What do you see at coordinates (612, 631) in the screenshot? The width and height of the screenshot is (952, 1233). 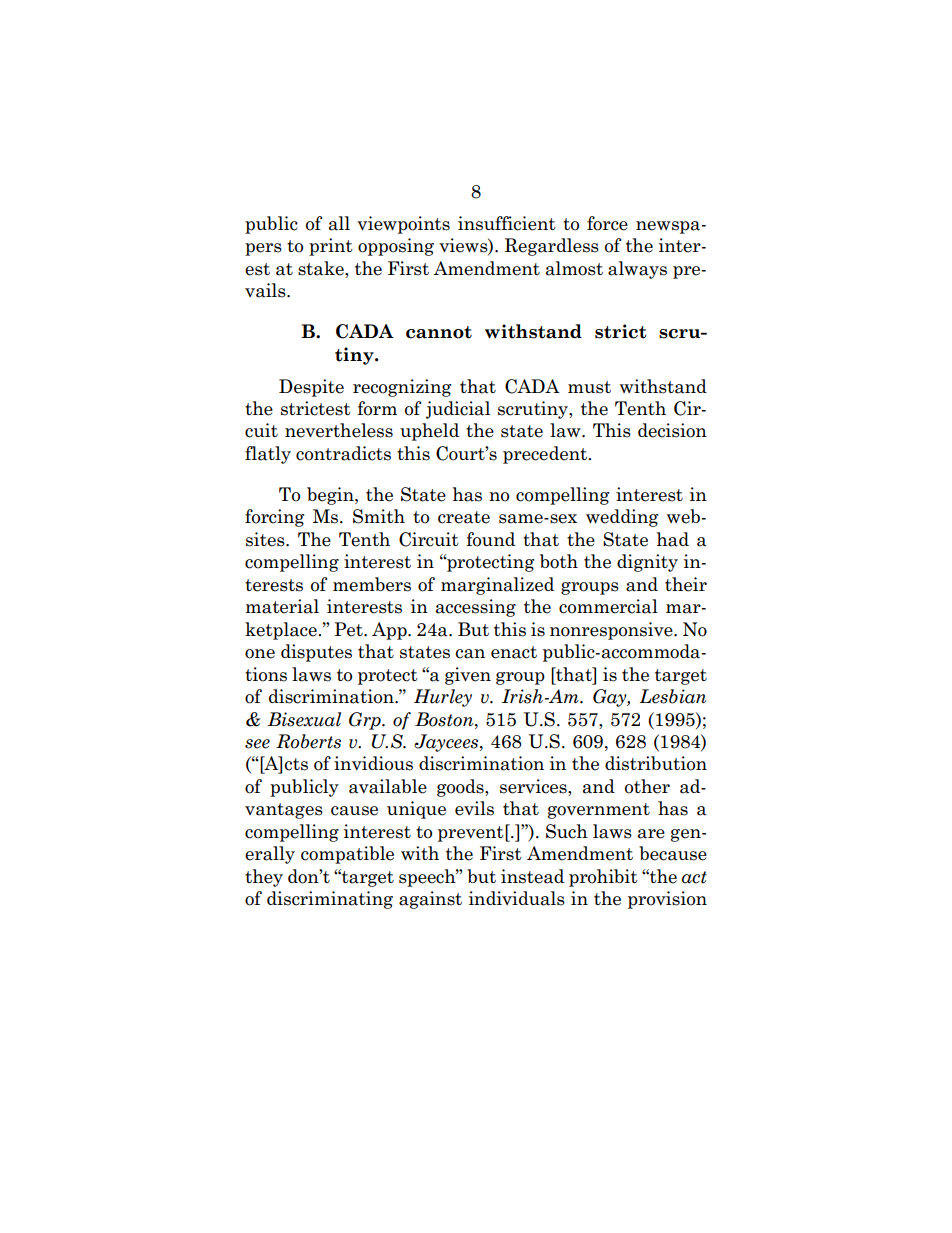 I see `nonresponsive` at bounding box center [612, 631].
